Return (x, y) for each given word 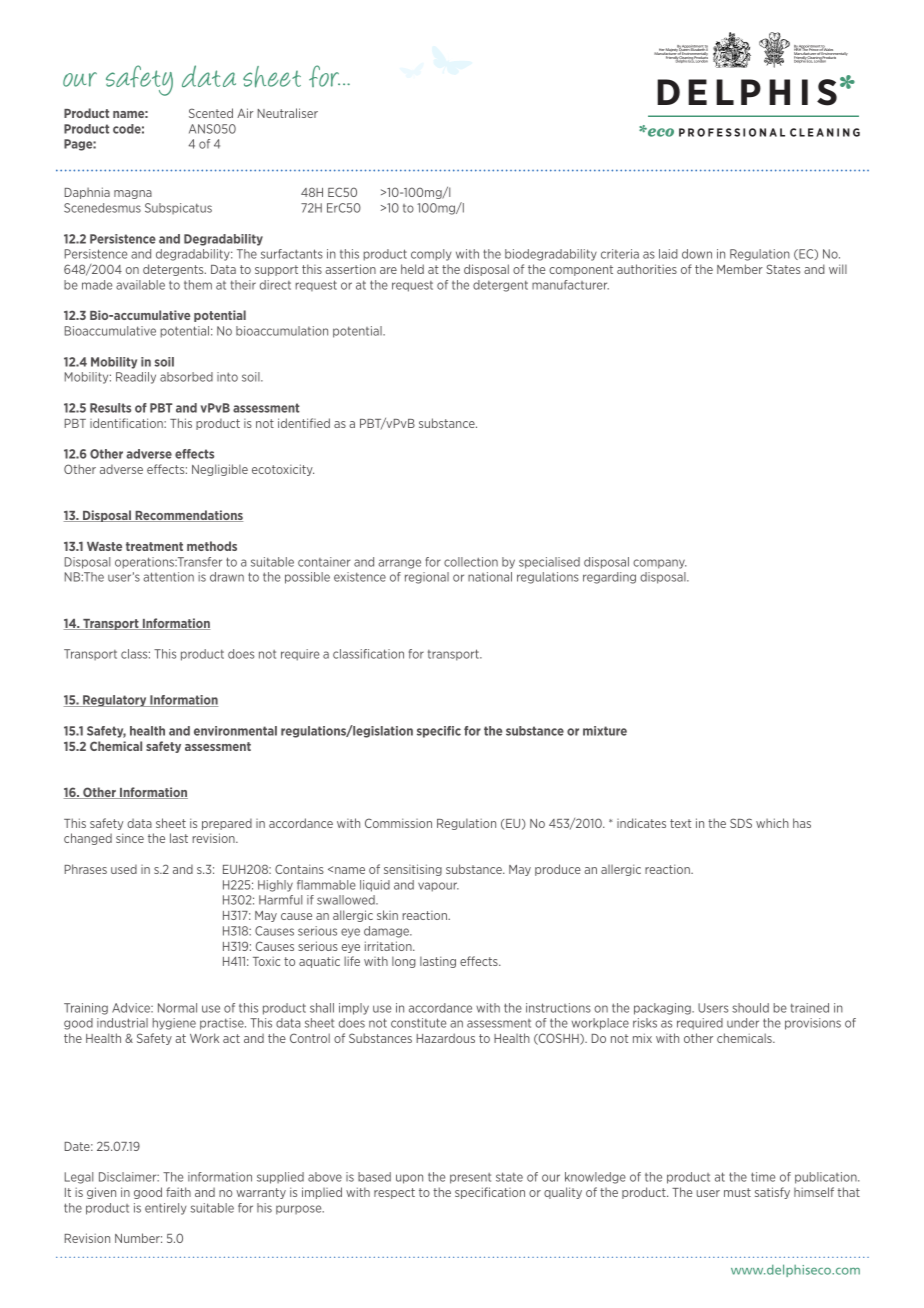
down (697, 254)
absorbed (186, 377)
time (763, 1177)
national (490, 577)
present (470, 1178)
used (124, 869)
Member (740, 269)
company (659, 564)
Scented (211, 113)
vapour (438, 887)
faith (178, 1192)
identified (304, 423)
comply (431, 255)
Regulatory (115, 701)
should (750, 1008)
